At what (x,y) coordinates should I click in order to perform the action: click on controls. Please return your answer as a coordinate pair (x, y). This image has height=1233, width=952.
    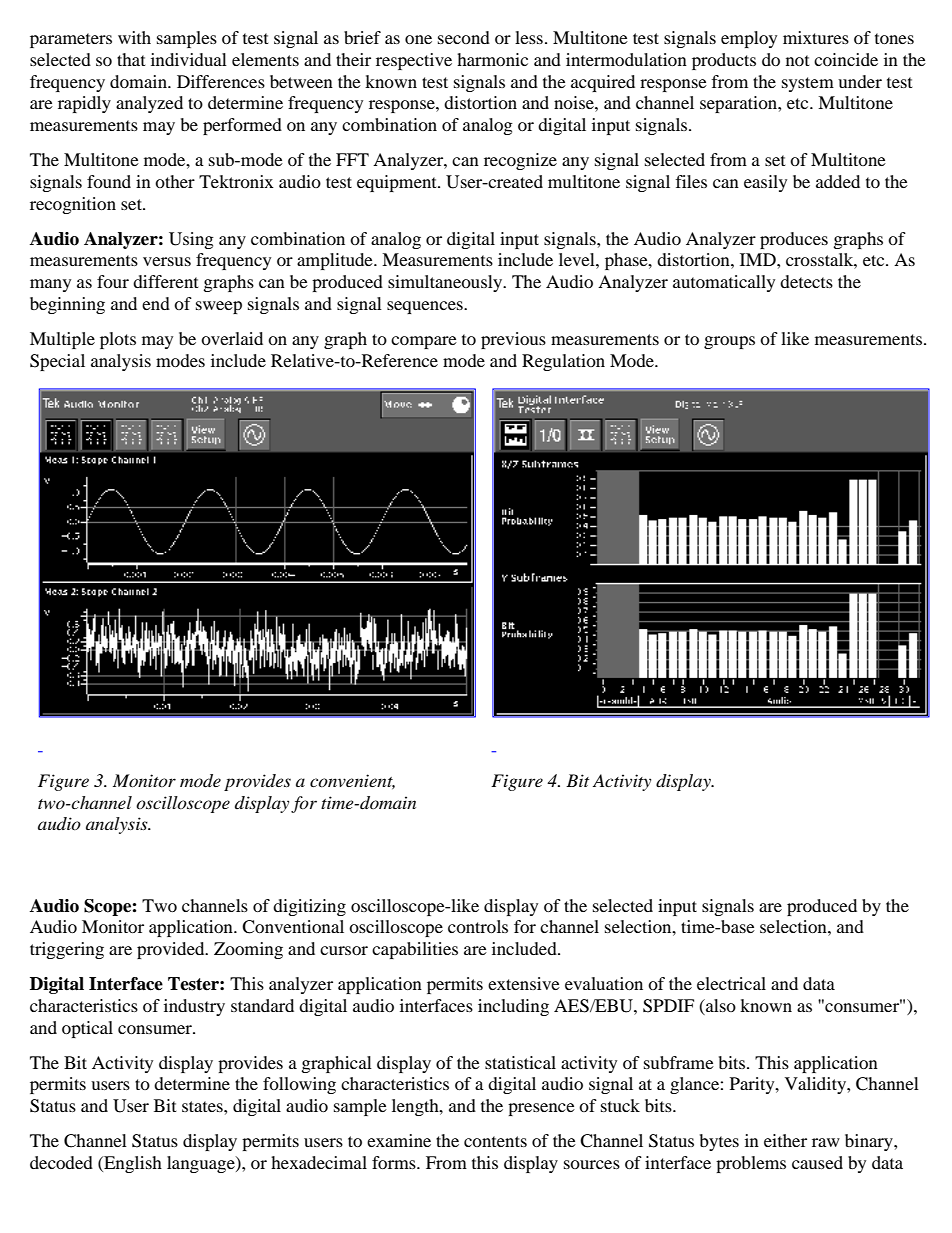
    Looking at the image, I should click on (478, 926).
